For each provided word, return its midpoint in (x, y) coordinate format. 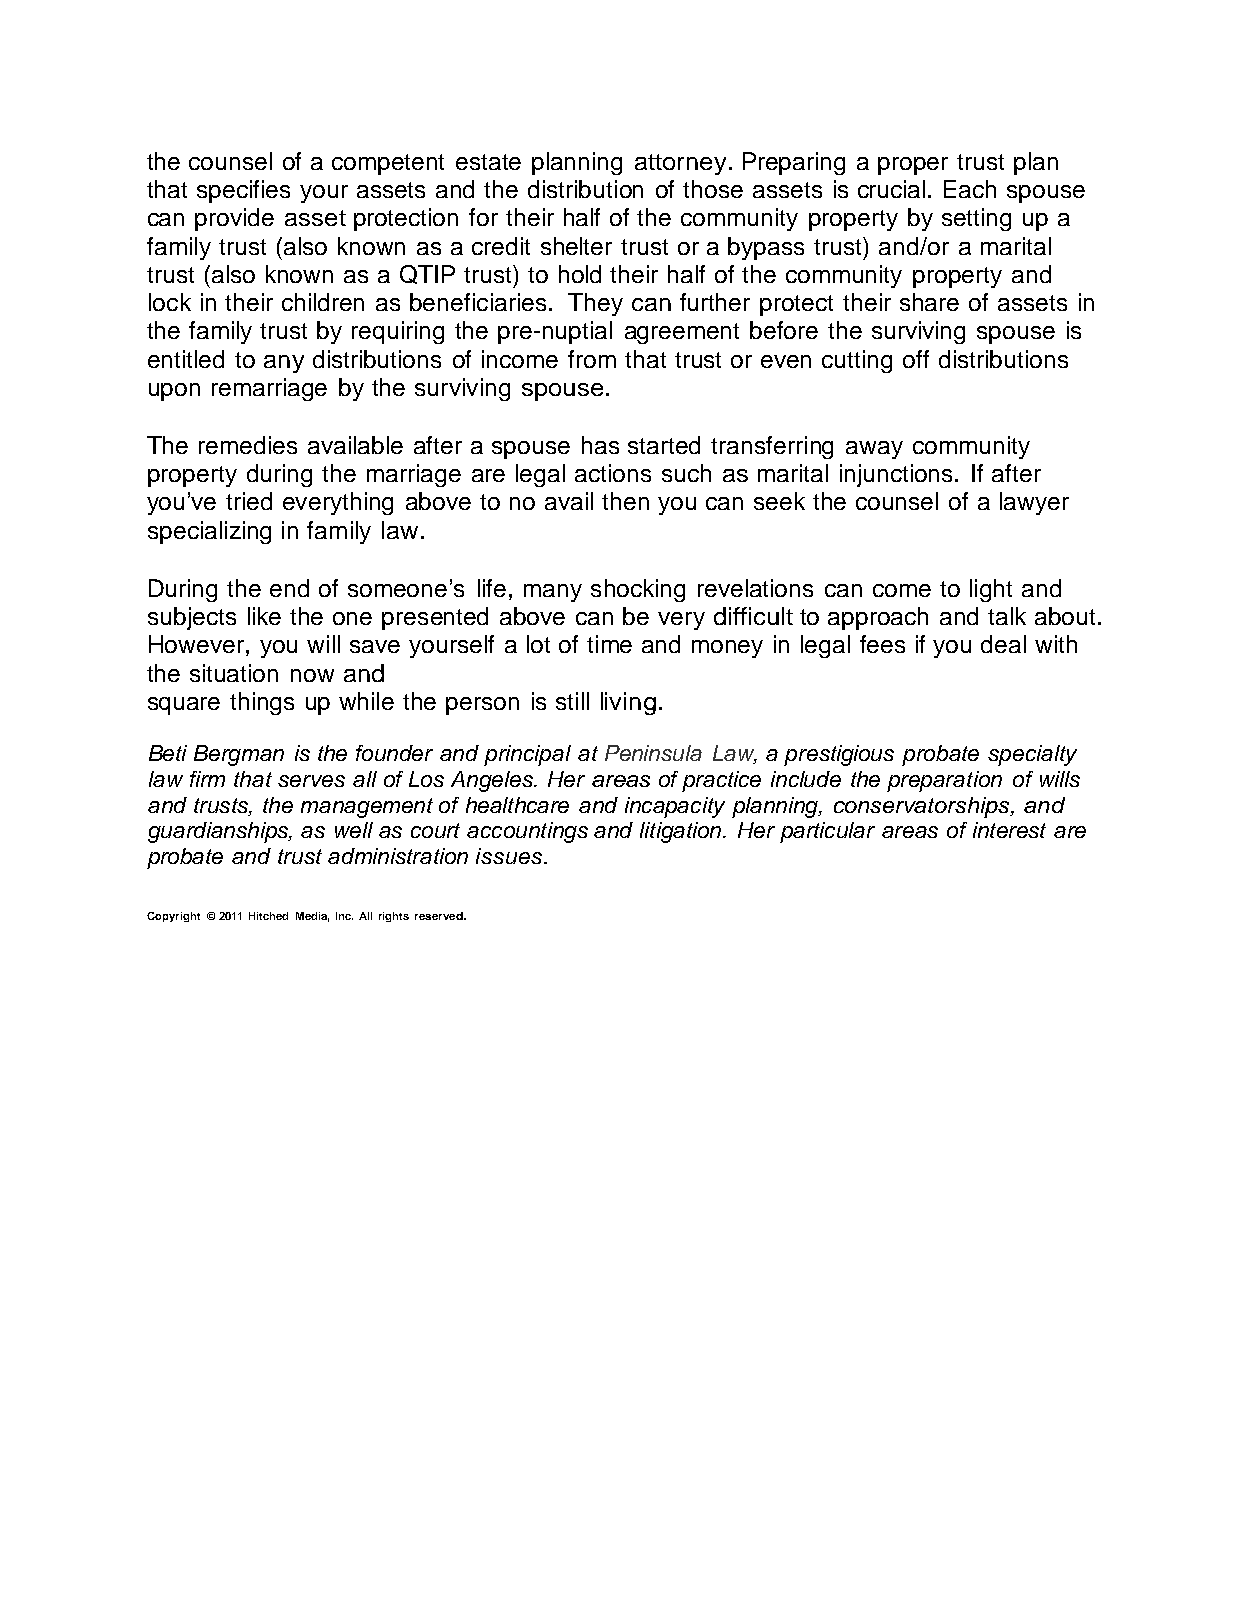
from (592, 359)
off (916, 359)
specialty (1032, 755)
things (262, 703)
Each (970, 189)
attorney (680, 164)
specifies (243, 191)
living (628, 703)
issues (510, 856)
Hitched (268, 916)
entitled (186, 359)
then (625, 501)
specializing (209, 532)
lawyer (1034, 503)
